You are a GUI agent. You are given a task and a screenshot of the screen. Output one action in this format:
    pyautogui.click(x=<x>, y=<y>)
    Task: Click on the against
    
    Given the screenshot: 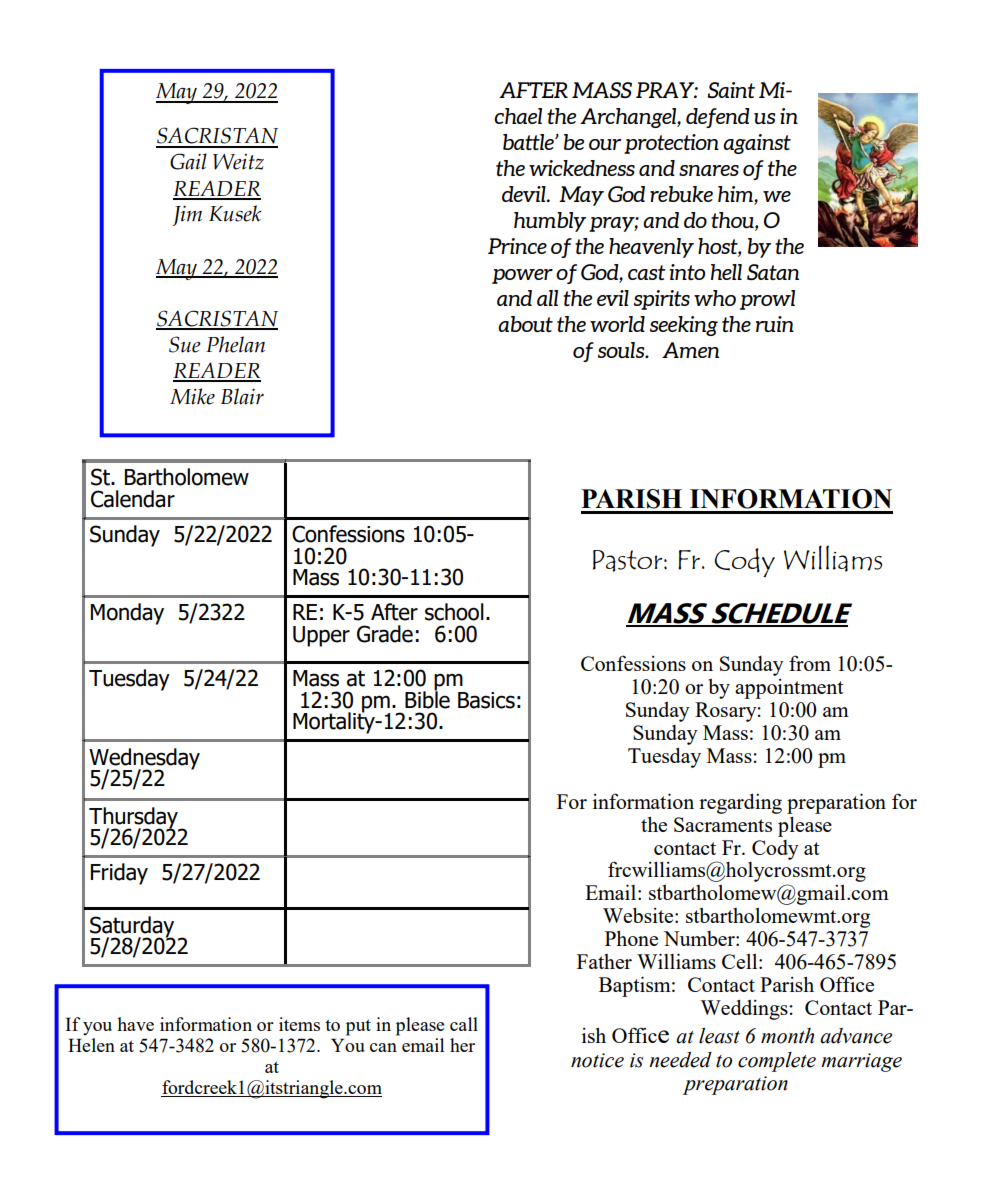 What is the action you would take?
    pyautogui.click(x=757, y=144)
